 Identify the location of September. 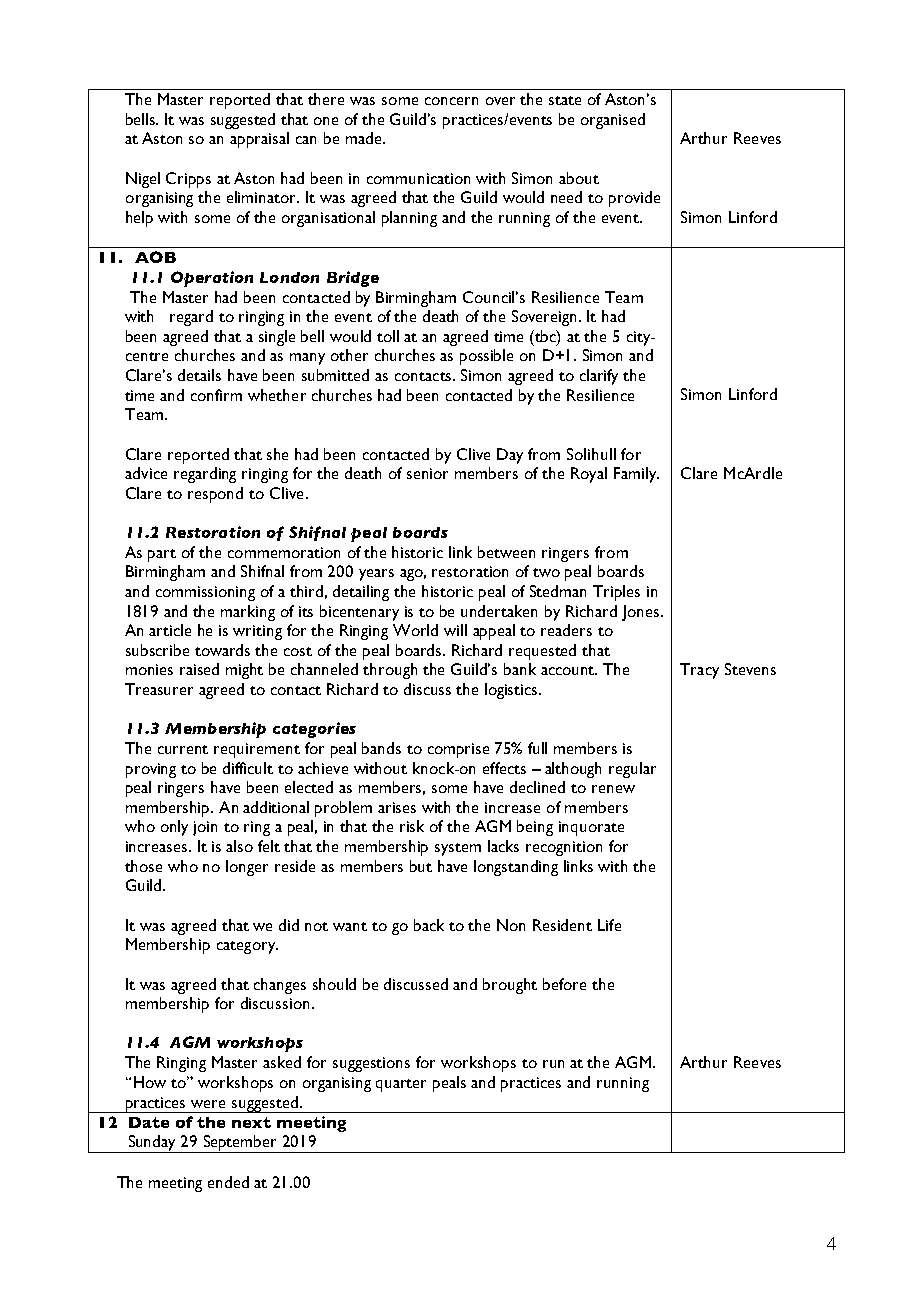
(240, 1144).
